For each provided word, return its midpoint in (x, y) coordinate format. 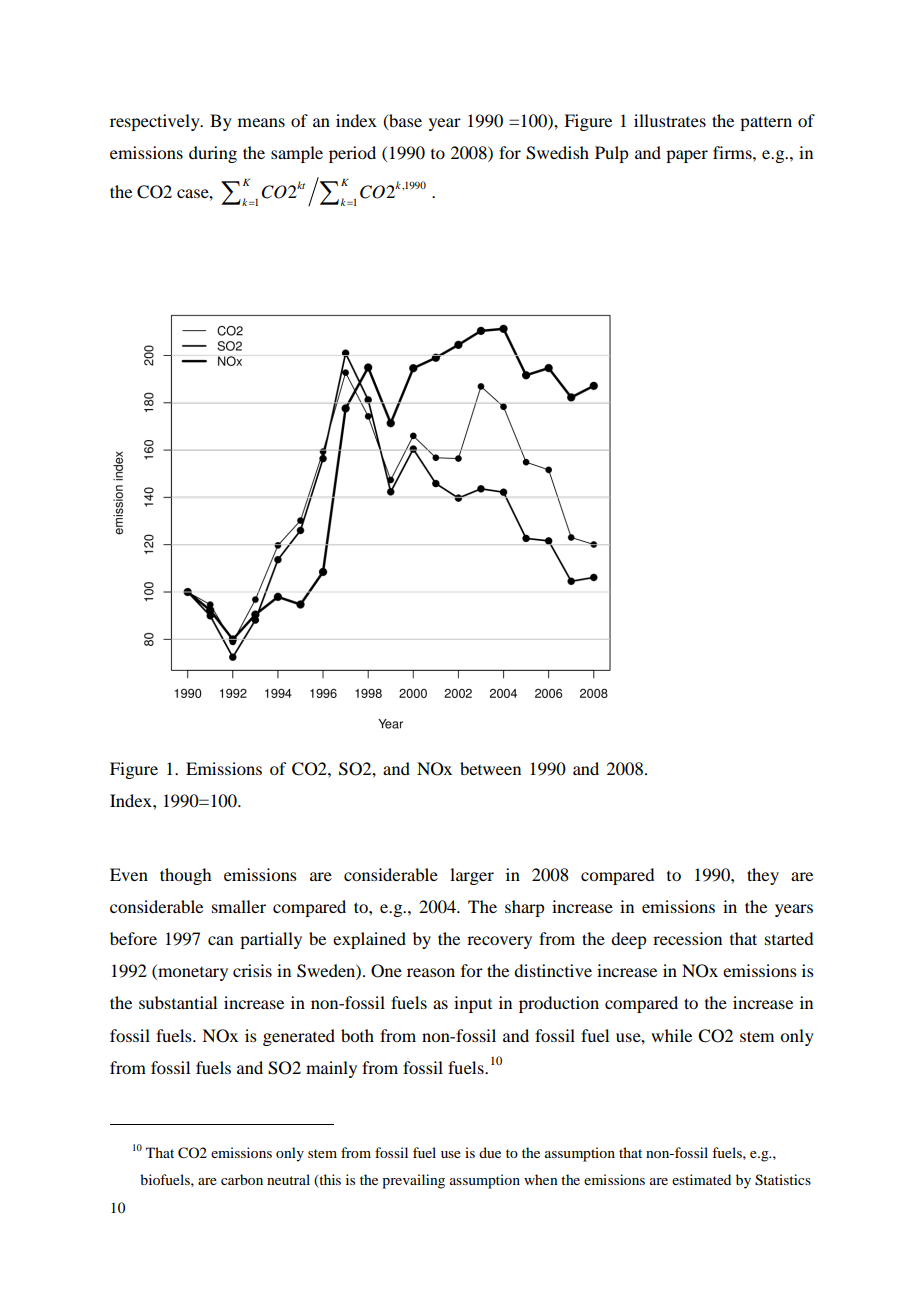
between (490, 768)
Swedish (557, 153)
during (213, 154)
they (763, 876)
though (185, 876)
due (490, 1152)
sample (297, 154)
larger (472, 876)
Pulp (611, 154)
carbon (242, 1179)
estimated (701, 1179)
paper (687, 156)
